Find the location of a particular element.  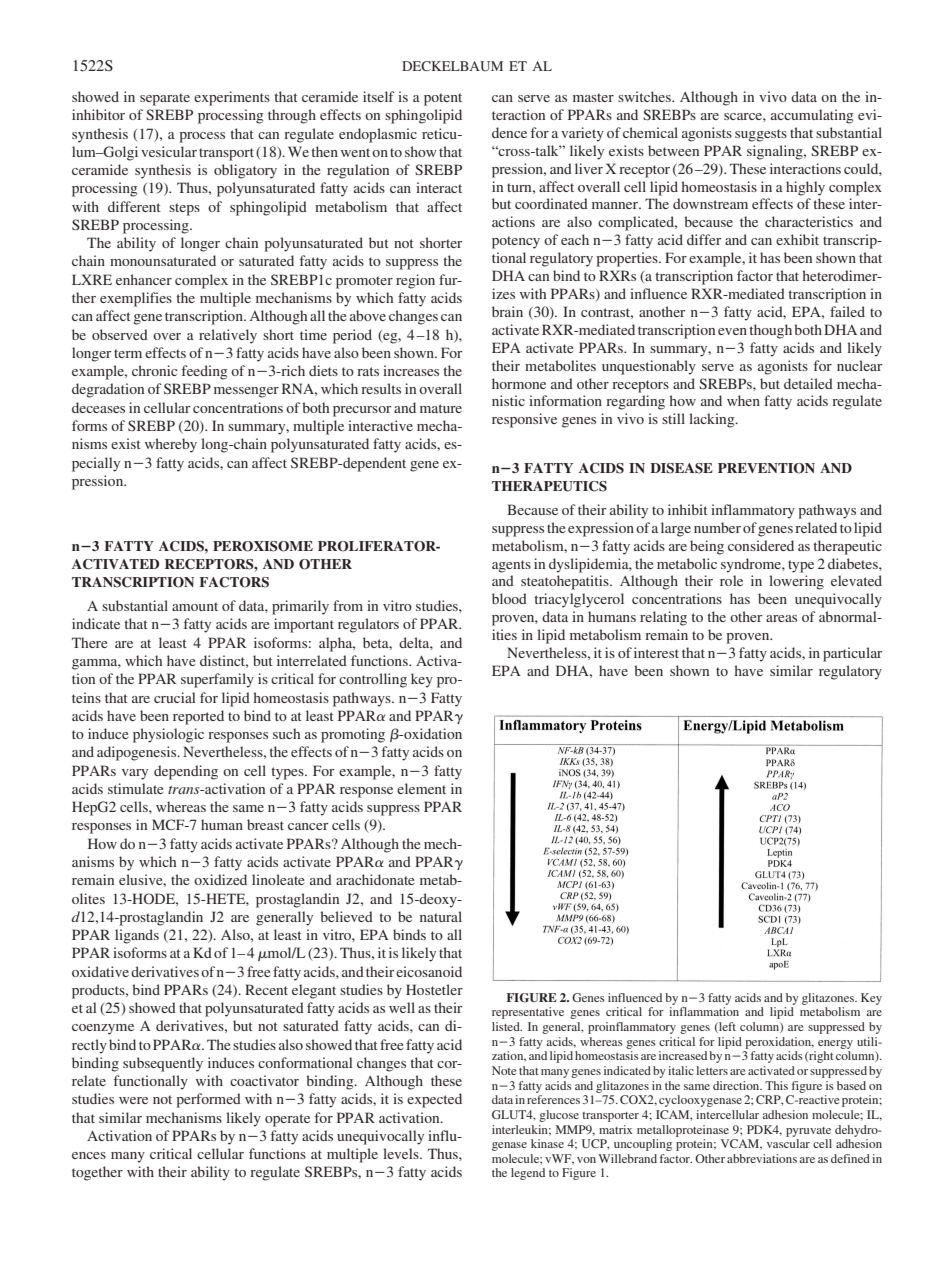

hormone is located at coordinates (519, 383).
